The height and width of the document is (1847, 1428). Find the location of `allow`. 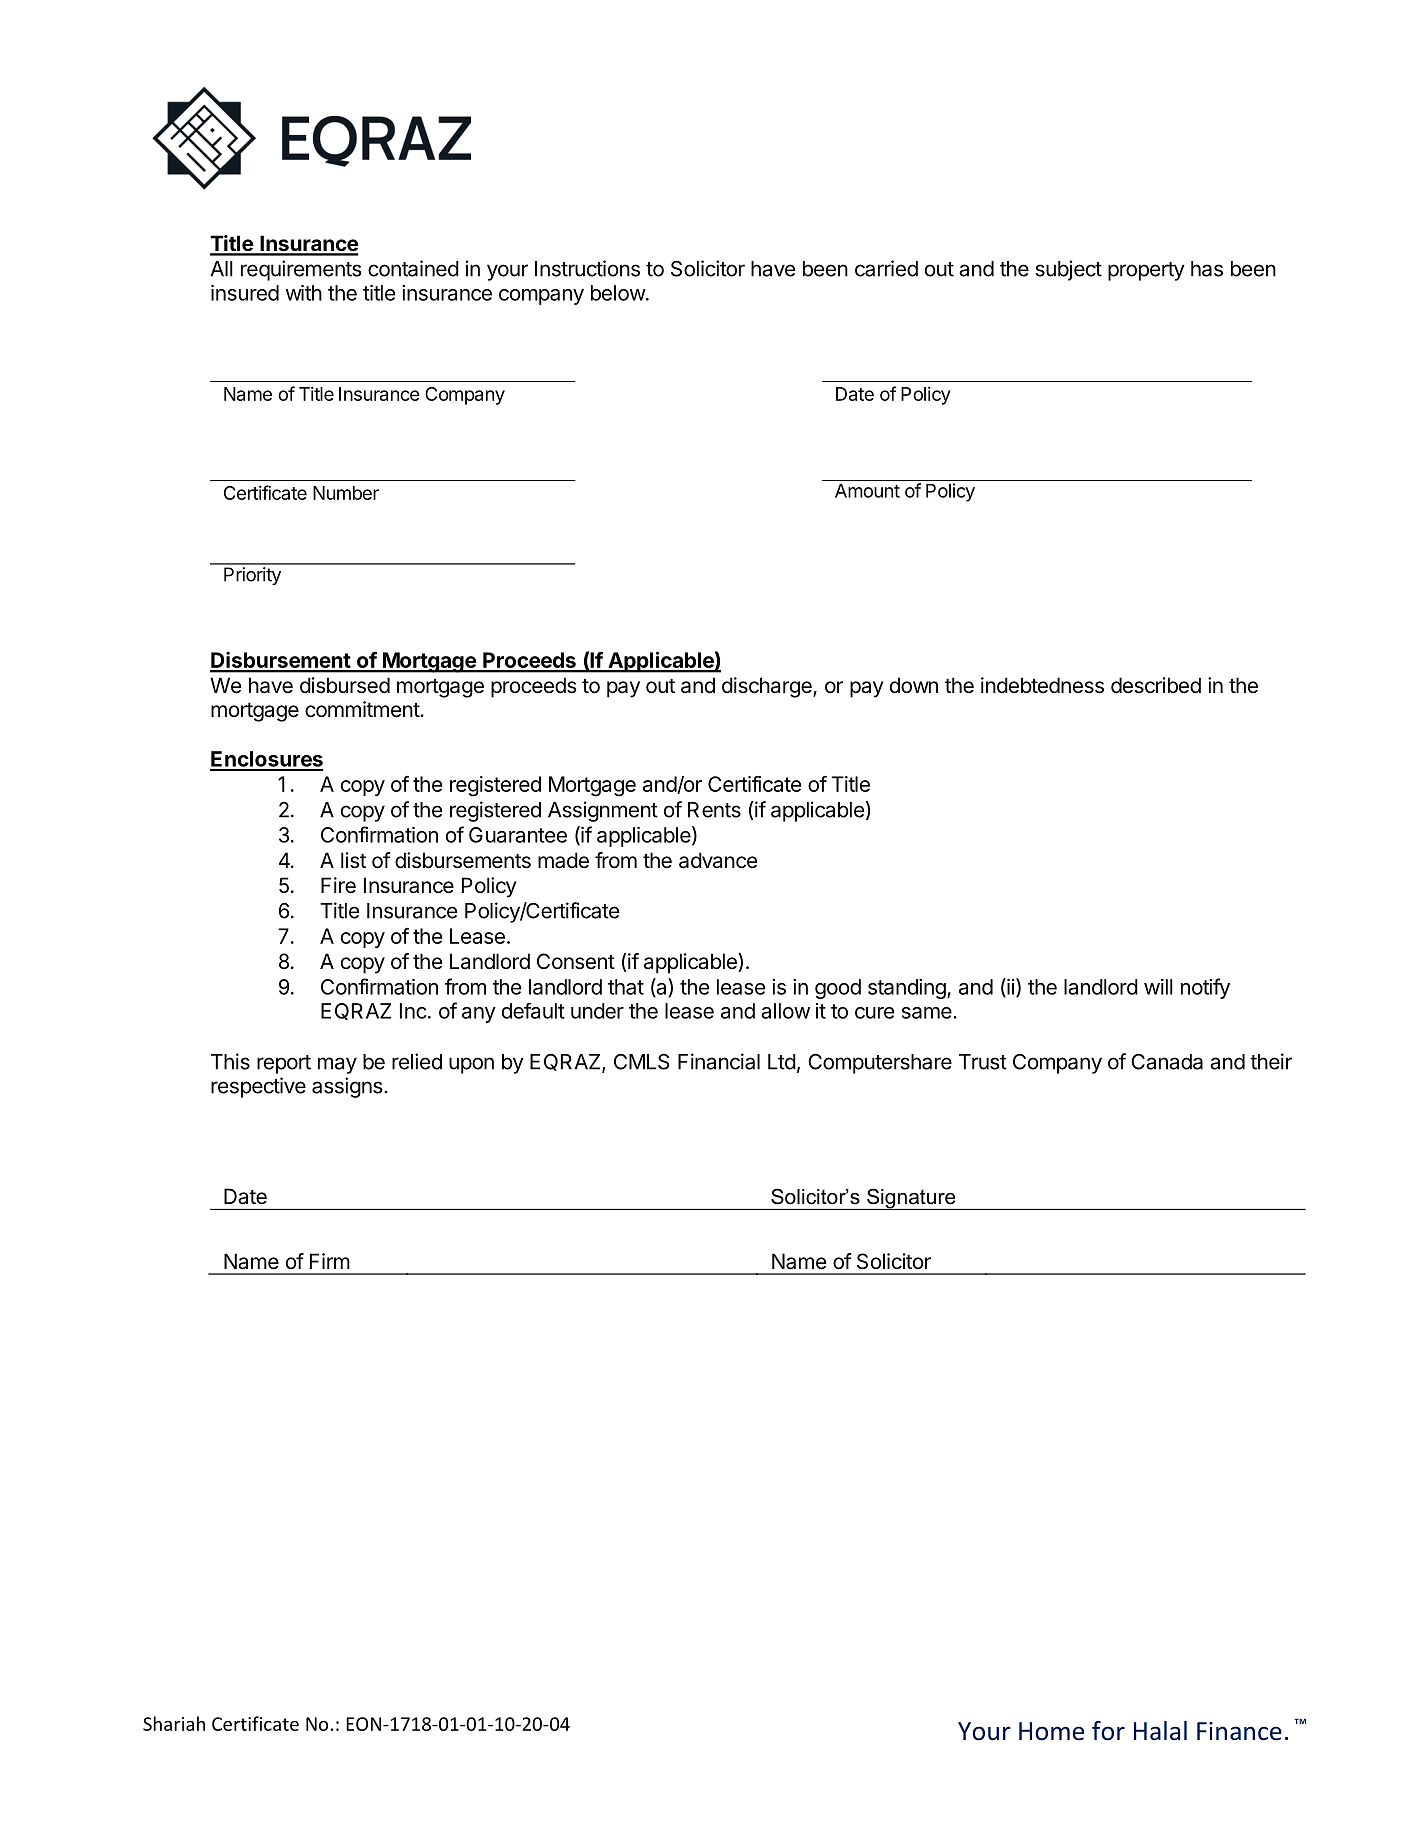

allow is located at coordinates (785, 1011).
